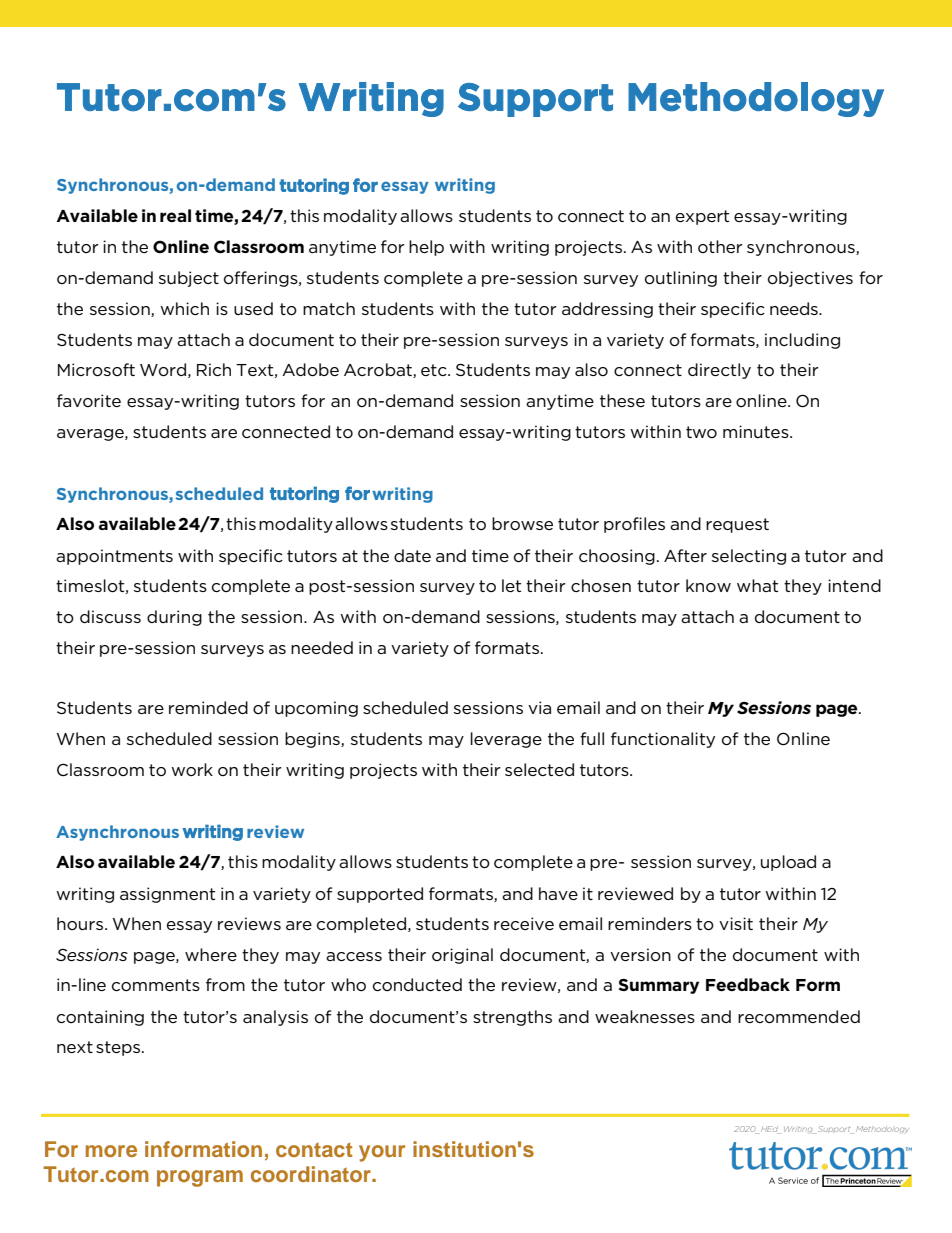 Image resolution: width=952 pixels, height=1233 pixels. What do you see at coordinates (757, 585) in the page?
I see `what` at bounding box center [757, 585].
